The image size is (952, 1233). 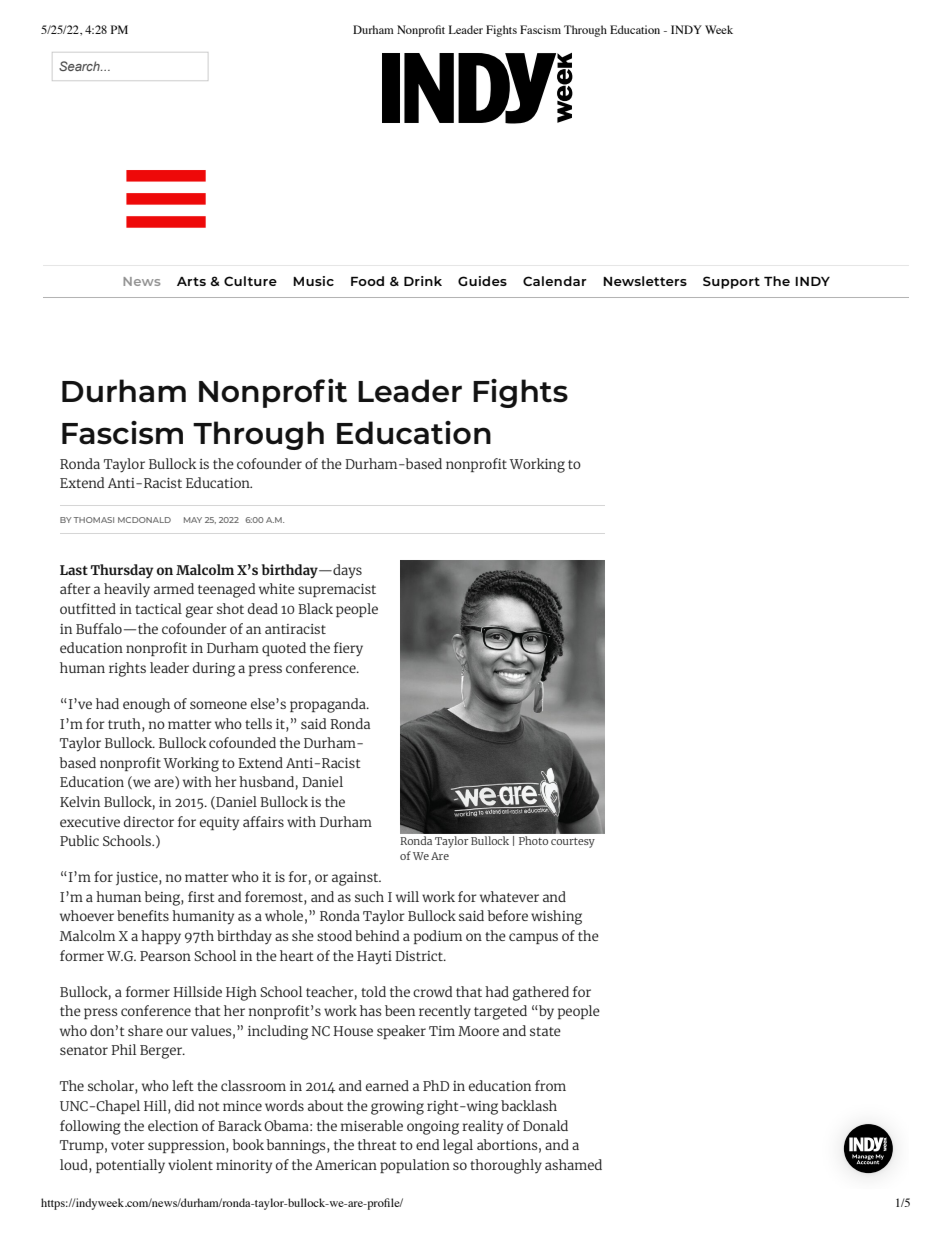 I want to click on Support, so click(x=731, y=282).
